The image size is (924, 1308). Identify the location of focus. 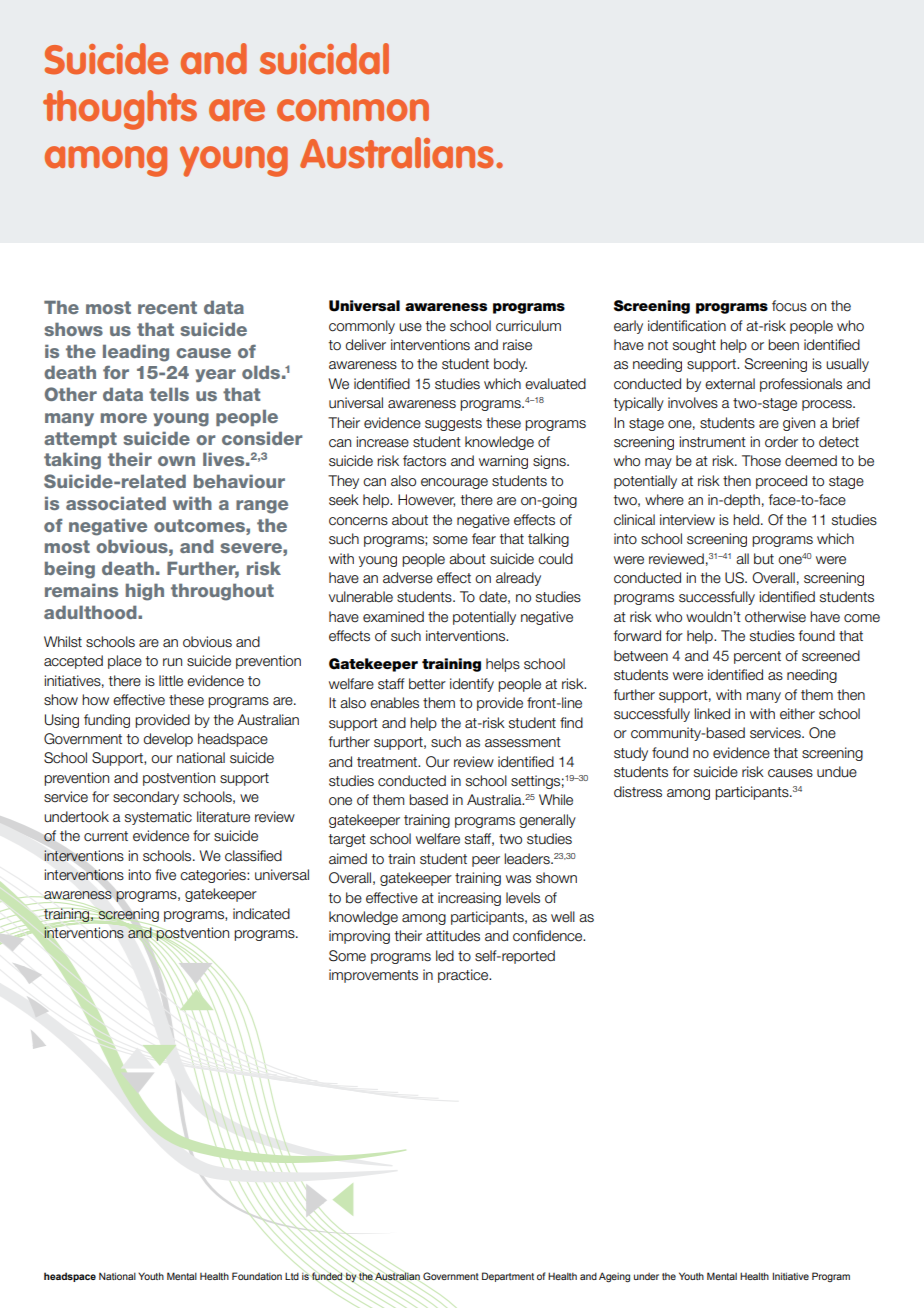
(789, 306).
